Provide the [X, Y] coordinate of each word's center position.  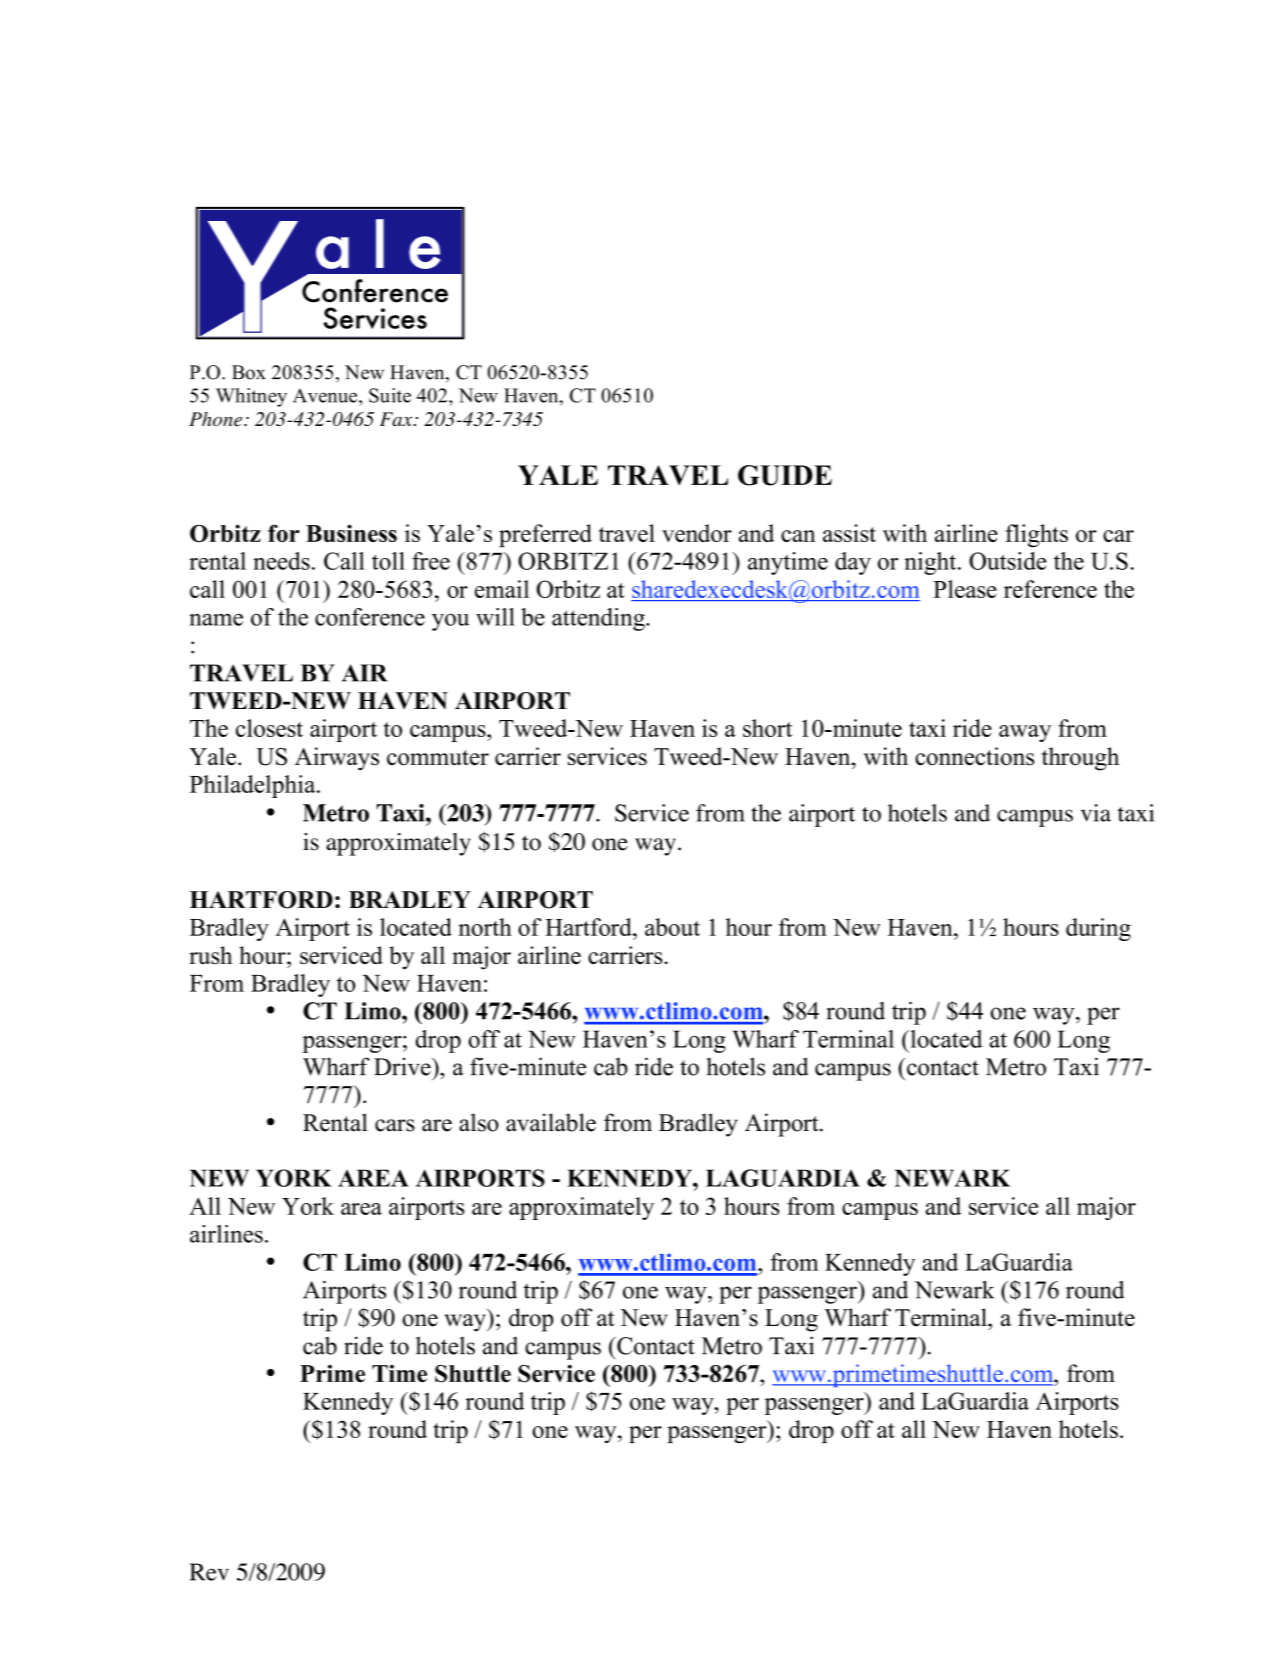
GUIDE [785, 475]
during [1098, 929]
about [672, 927]
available [551, 1122]
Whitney [251, 397]
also [479, 1122]
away [1025, 733]
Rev [209, 1572]
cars [395, 1125]
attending [599, 619]
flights [1036, 536]
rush [210, 955]
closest [269, 728]
